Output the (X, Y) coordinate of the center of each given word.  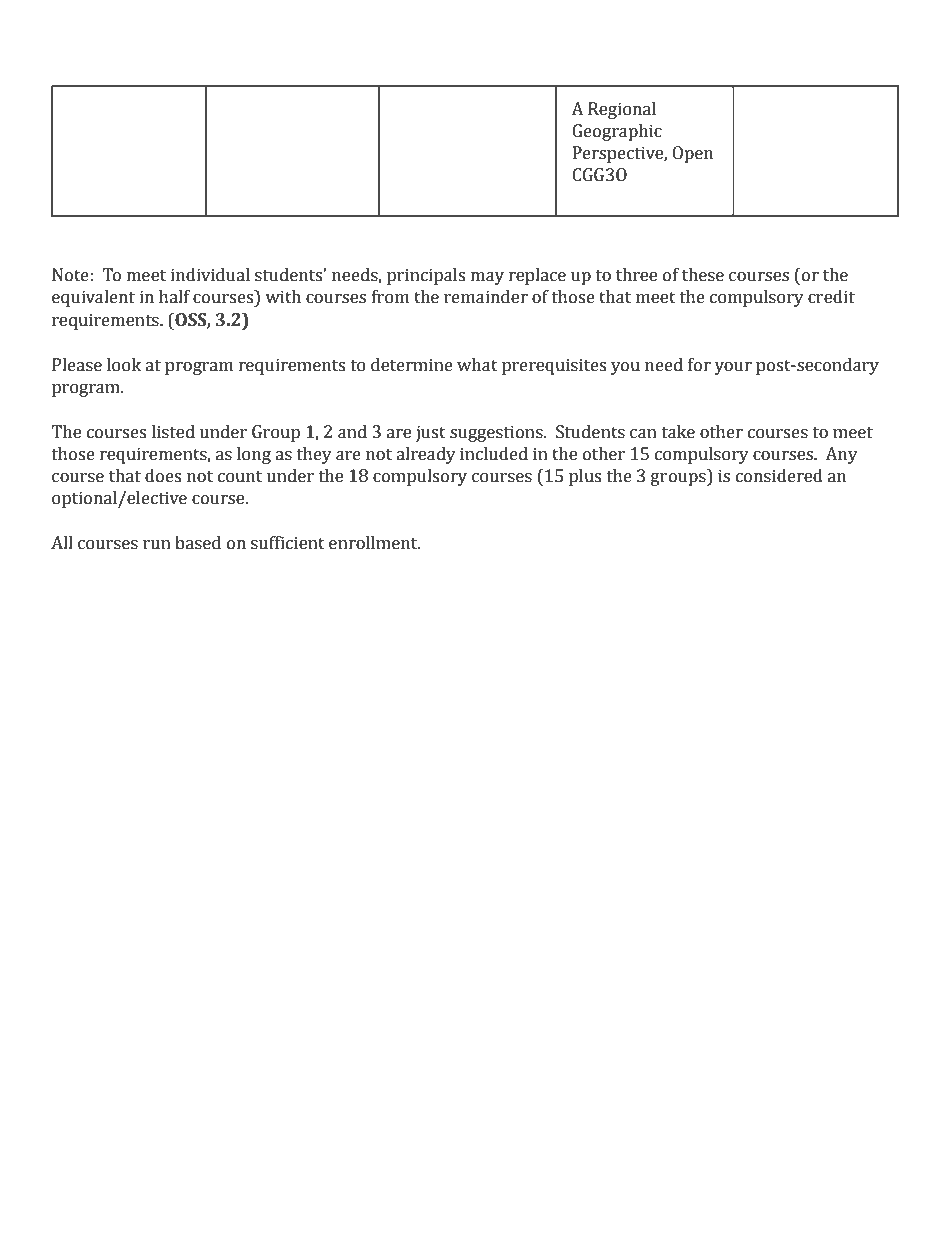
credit (831, 297)
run (157, 545)
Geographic (617, 132)
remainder (486, 297)
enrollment (374, 543)
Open (692, 154)
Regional (622, 110)
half (174, 297)
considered (779, 476)
